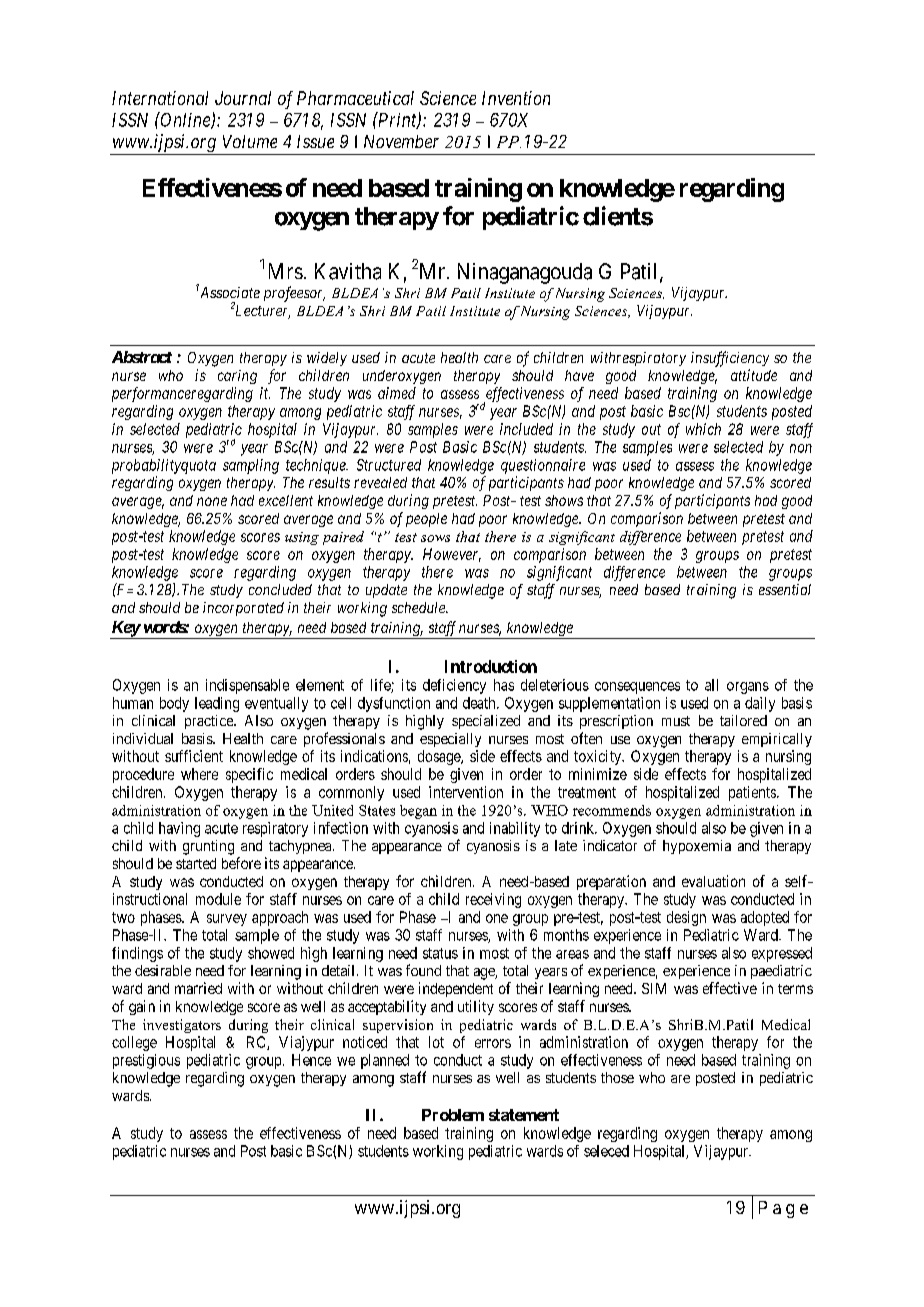 This document has height=1307, width=924. What do you see at coordinates (199, 774) in the document?
I see `where` at bounding box center [199, 774].
